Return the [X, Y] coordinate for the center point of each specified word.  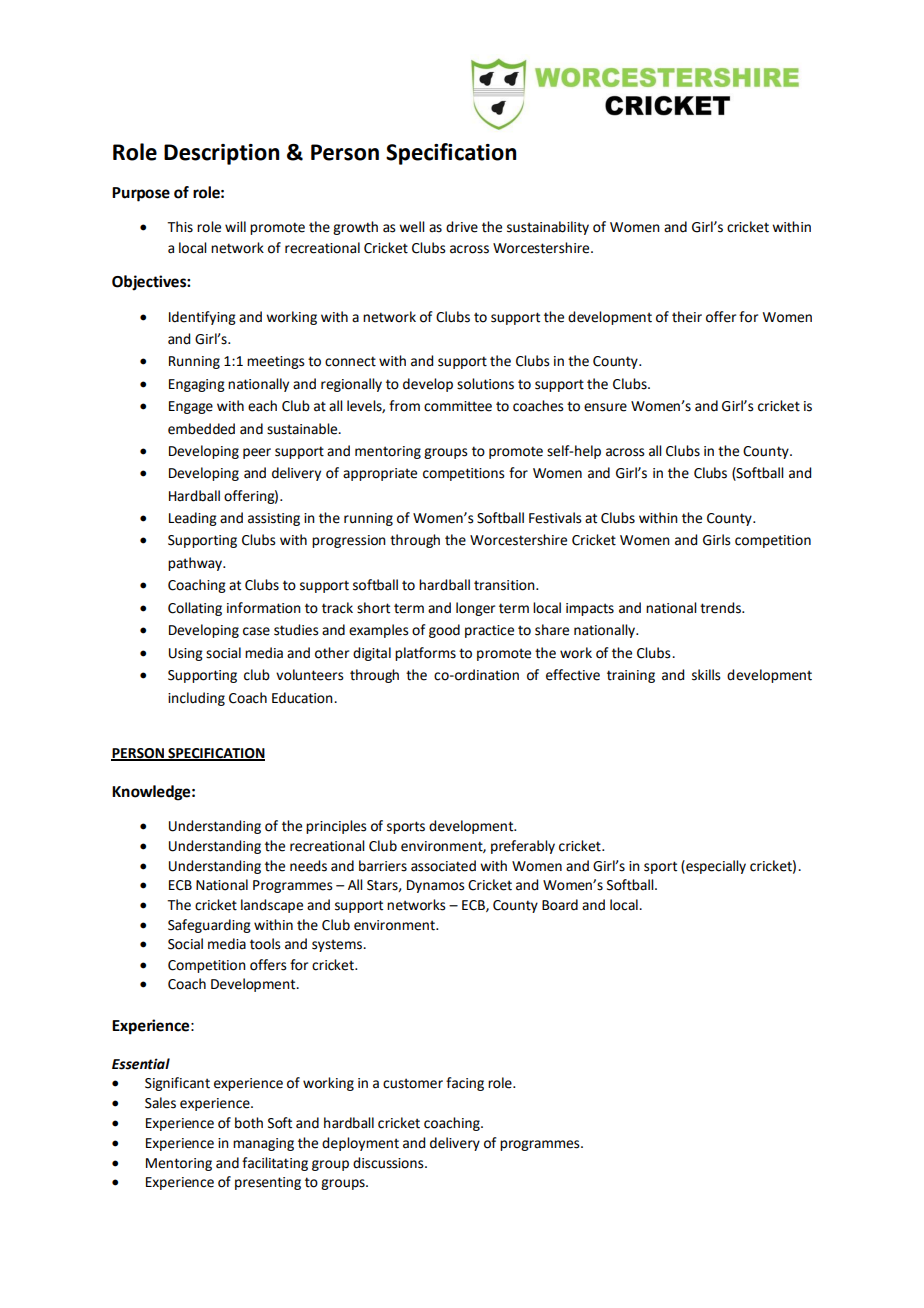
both [249, 1123]
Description [221, 154]
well [412, 227]
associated [443, 866]
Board [560, 905]
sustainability [548, 228]
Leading [193, 519]
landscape [272, 906]
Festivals [555, 518]
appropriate [380, 474]
